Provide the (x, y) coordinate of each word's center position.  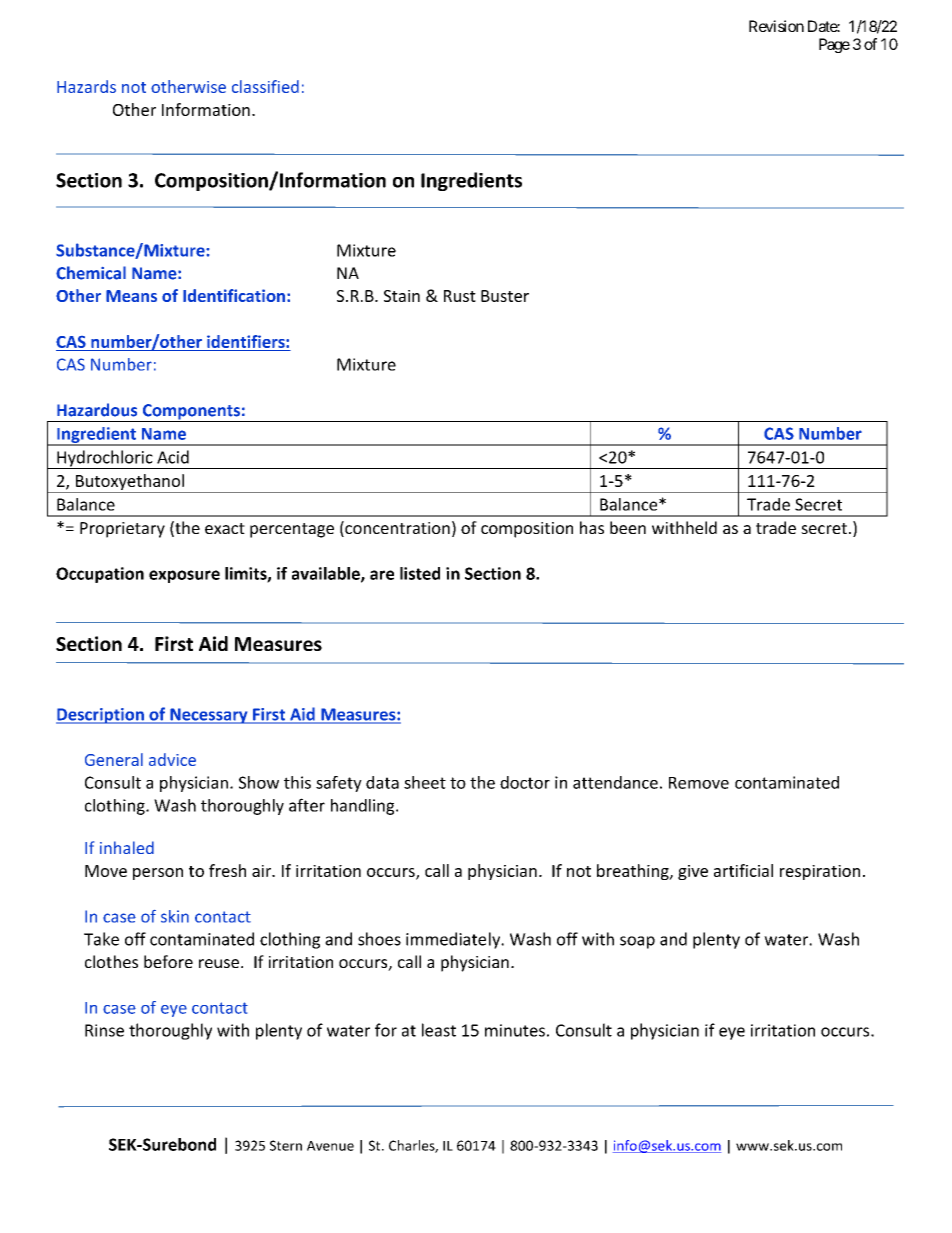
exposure (184, 576)
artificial (743, 870)
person (158, 874)
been (628, 527)
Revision (776, 26)
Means (131, 296)
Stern (286, 1145)
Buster (505, 296)
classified (265, 86)
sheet (425, 782)
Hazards (86, 86)
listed (420, 573)
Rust (460, 296)
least (439, 1030)
